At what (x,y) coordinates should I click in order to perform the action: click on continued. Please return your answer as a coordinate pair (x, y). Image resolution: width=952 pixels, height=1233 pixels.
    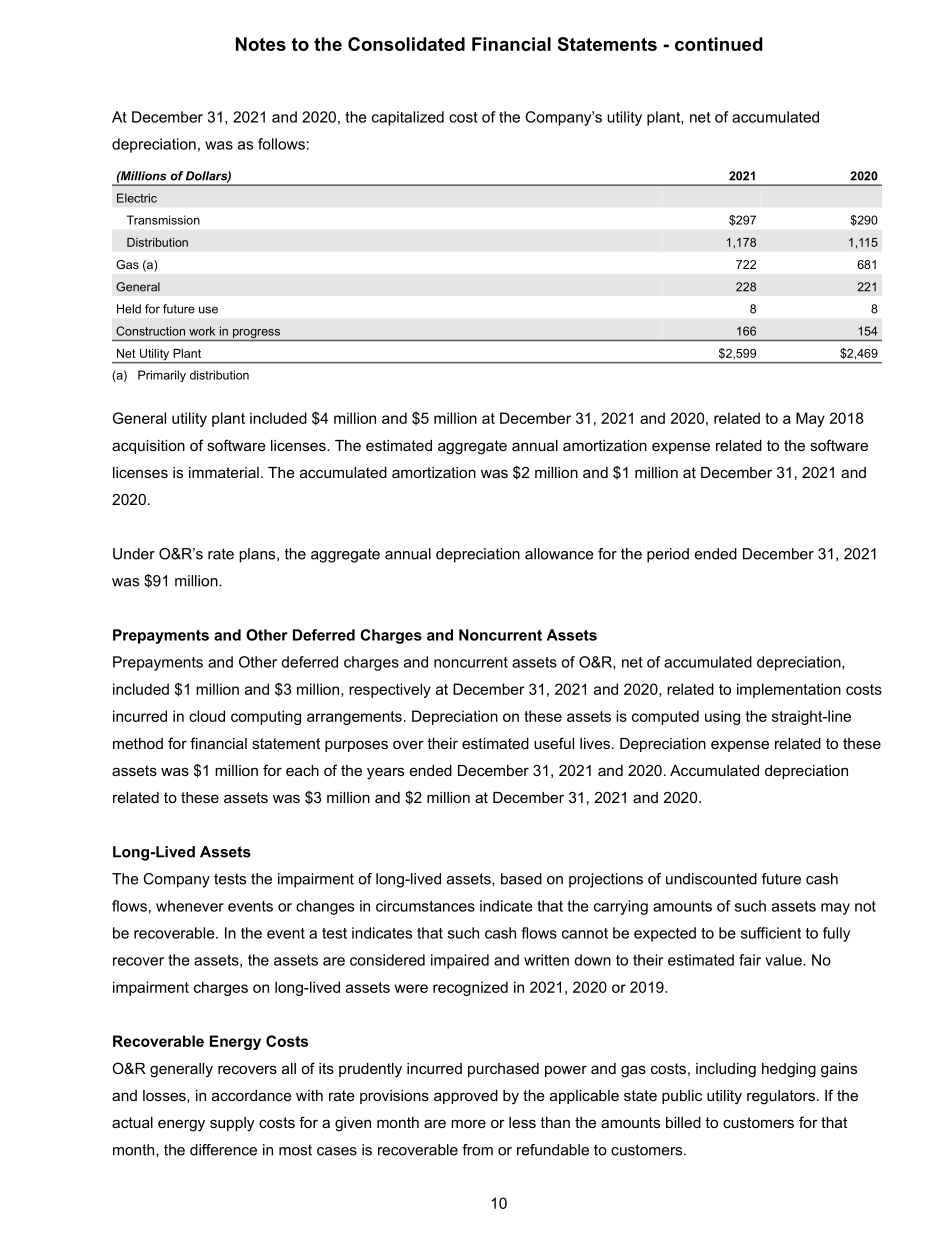
    Looking at the image, I should click on (719, 44).
